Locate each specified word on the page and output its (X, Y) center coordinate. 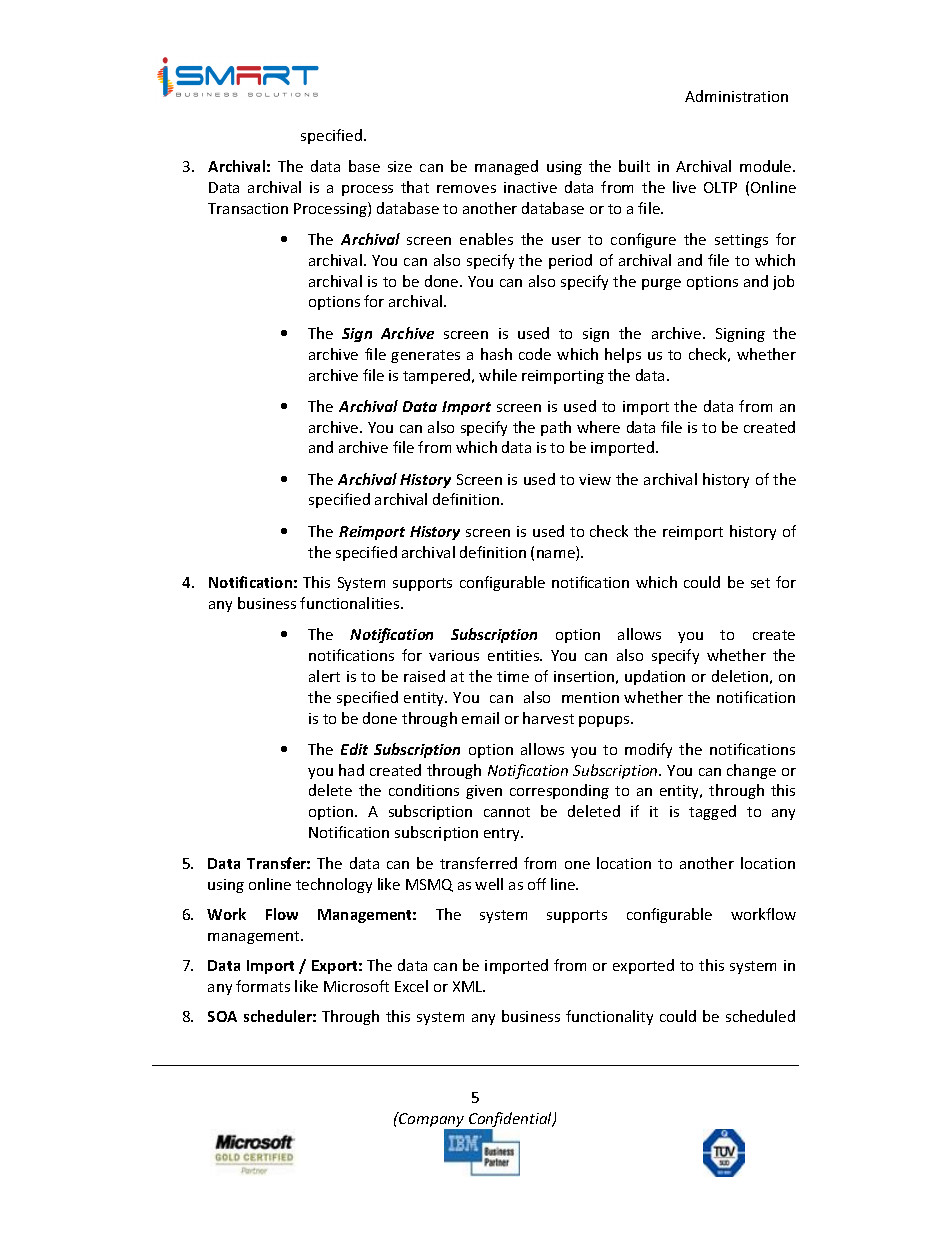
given (484, 792)
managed (506, 167)
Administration (736, 96)
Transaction (248, 208)
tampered (438, 376)
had (351, 770)
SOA (222, 1016)
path (556, 428)
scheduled (760, 1016)
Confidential (511, 1121)
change (751, 771)
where (598, 427)
